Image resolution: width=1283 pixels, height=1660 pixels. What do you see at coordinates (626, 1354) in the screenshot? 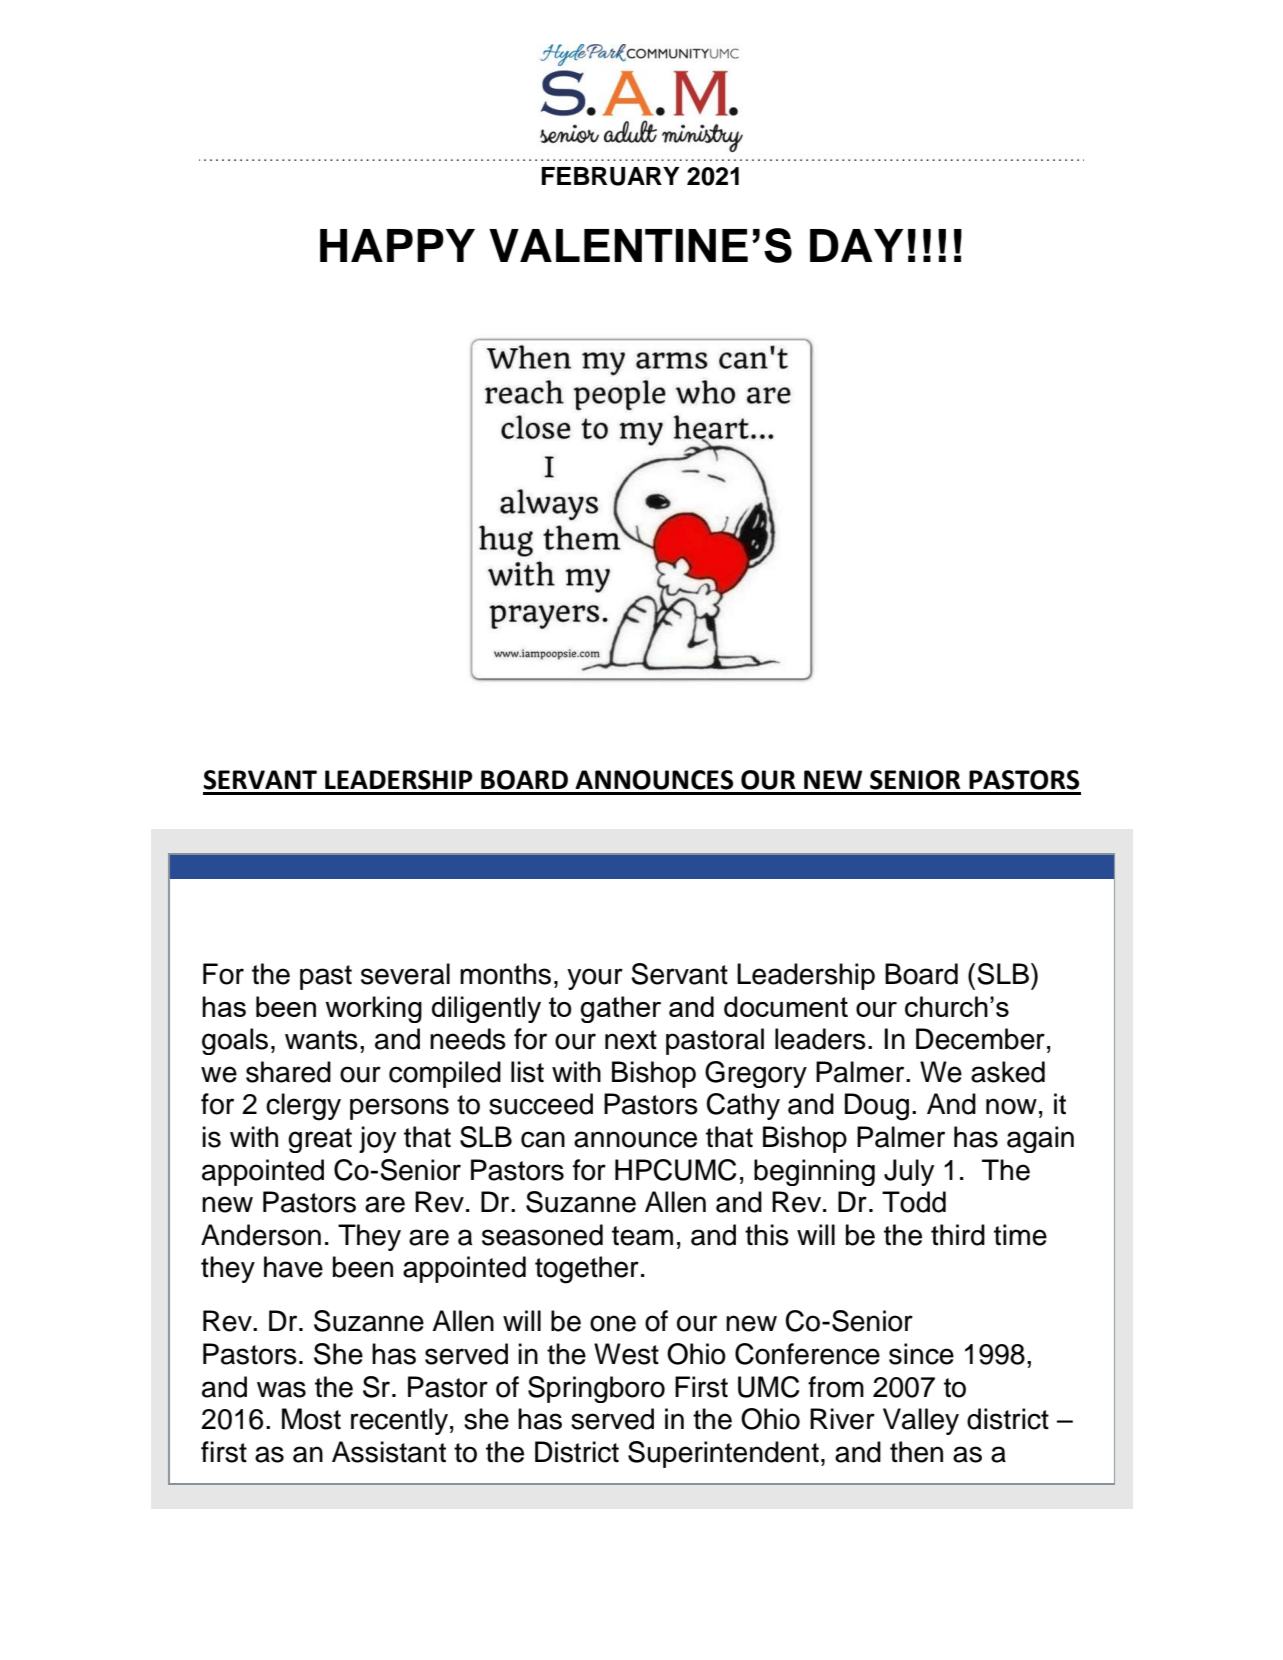
I see `West` at bounding box center [626, 1354].
